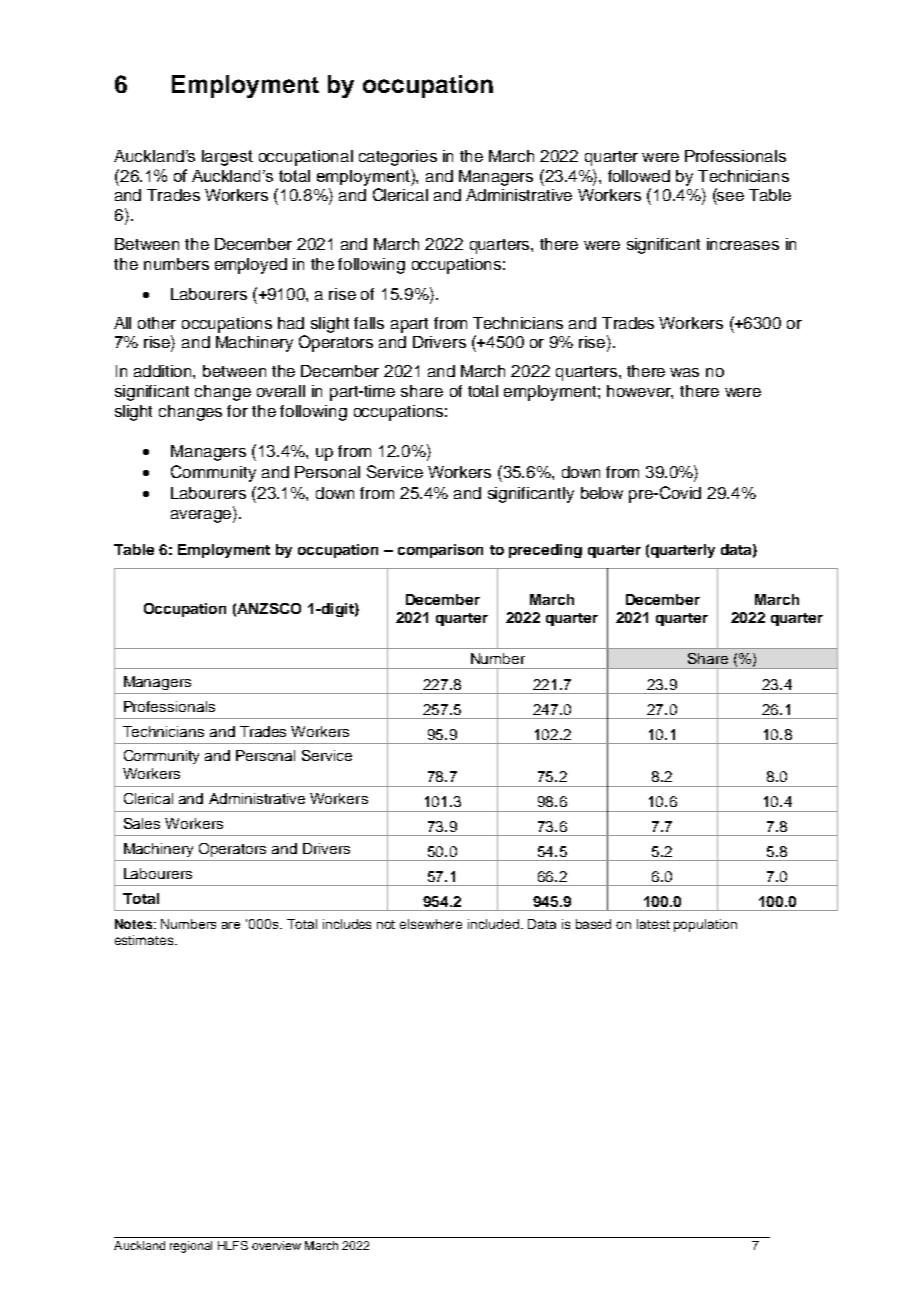  Describe the element at coordinates (142, 823) in the image. I see `Sales` at that location.
